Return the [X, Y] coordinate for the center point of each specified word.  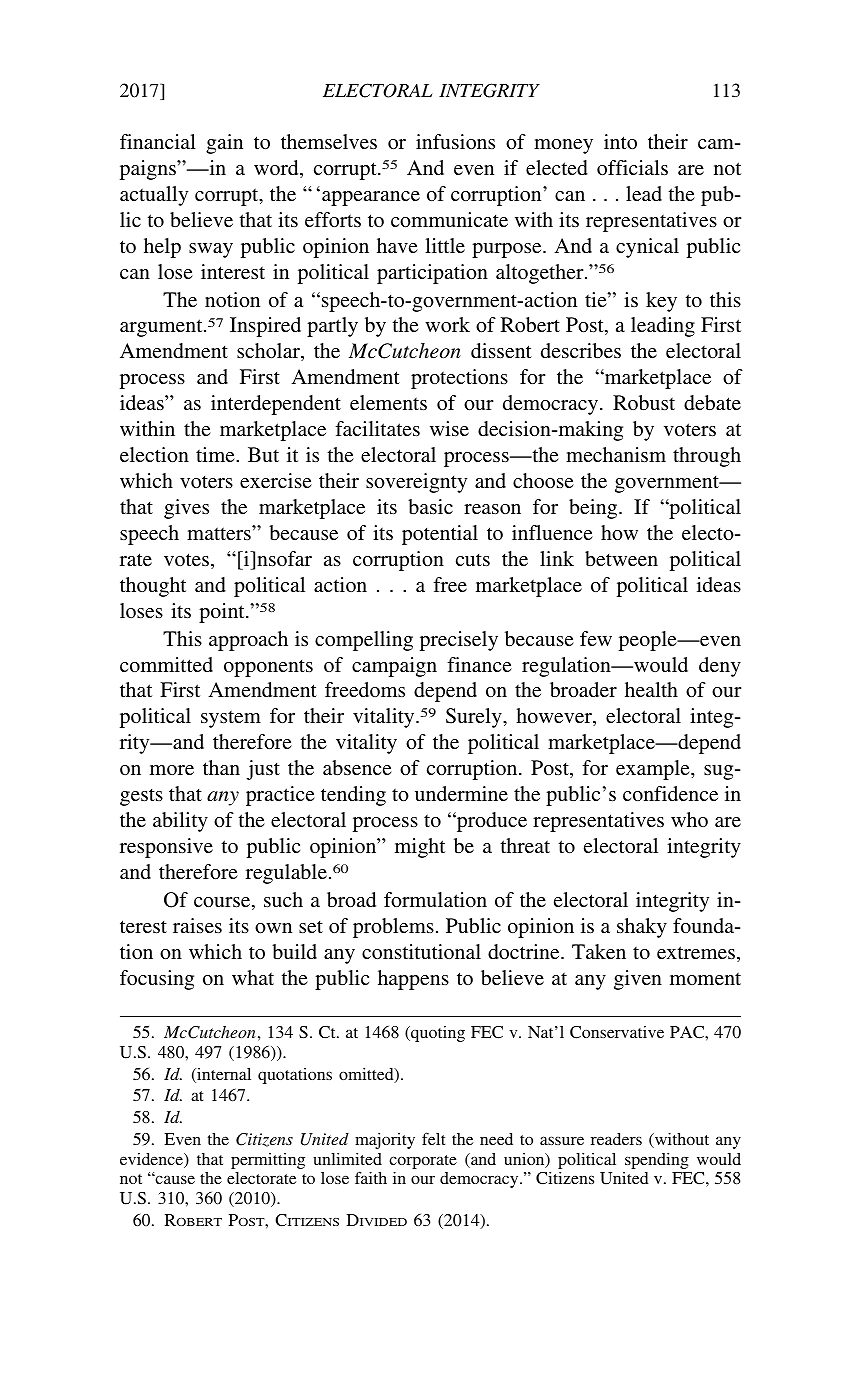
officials [632, 167]
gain [224, 144]
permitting [268, 1161]
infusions [455, 141]
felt [433, 1138]
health [651, 689]
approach [248, 641]
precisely [459, 641]
